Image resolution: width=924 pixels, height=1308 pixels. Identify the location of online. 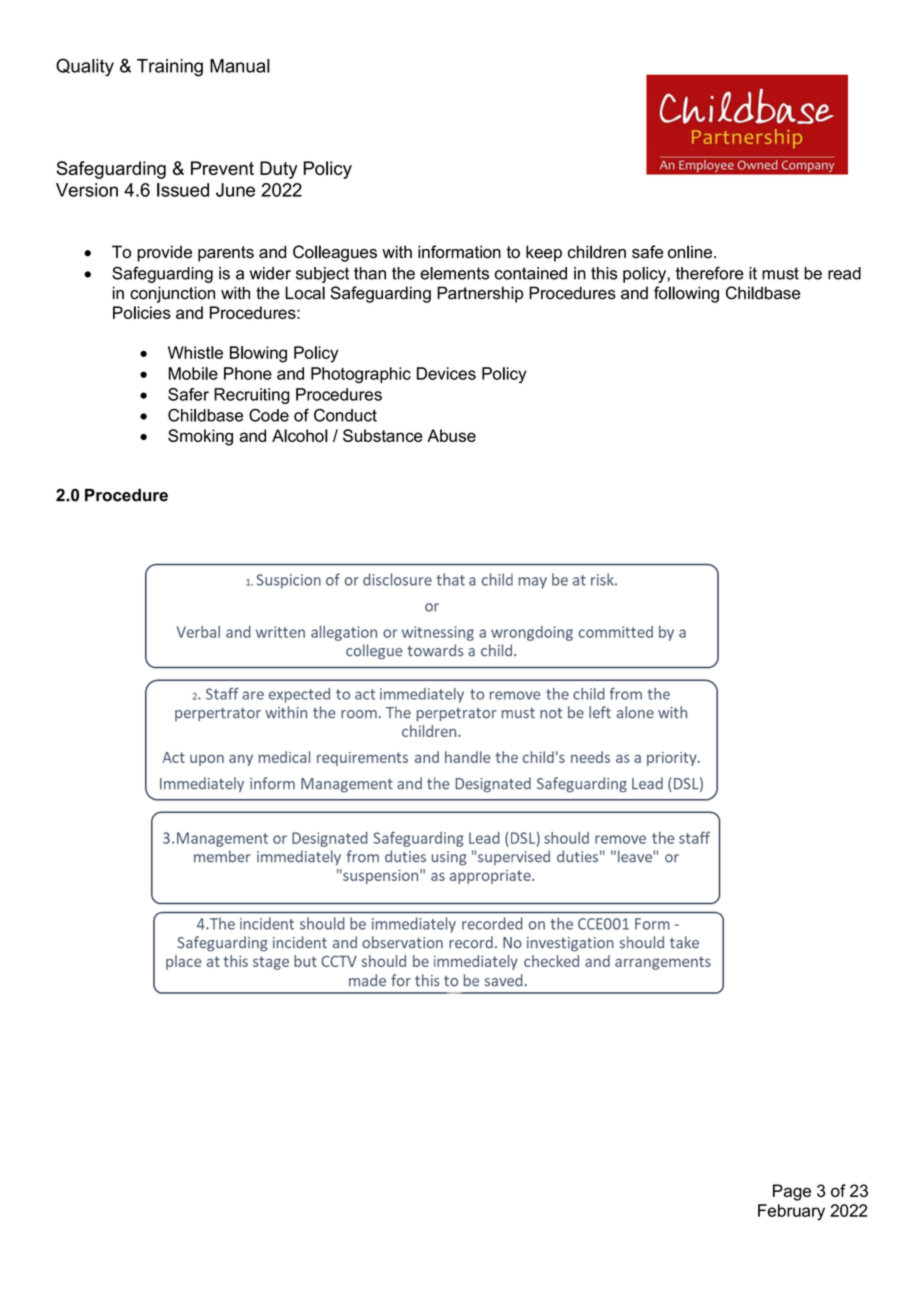
(690, 252).
